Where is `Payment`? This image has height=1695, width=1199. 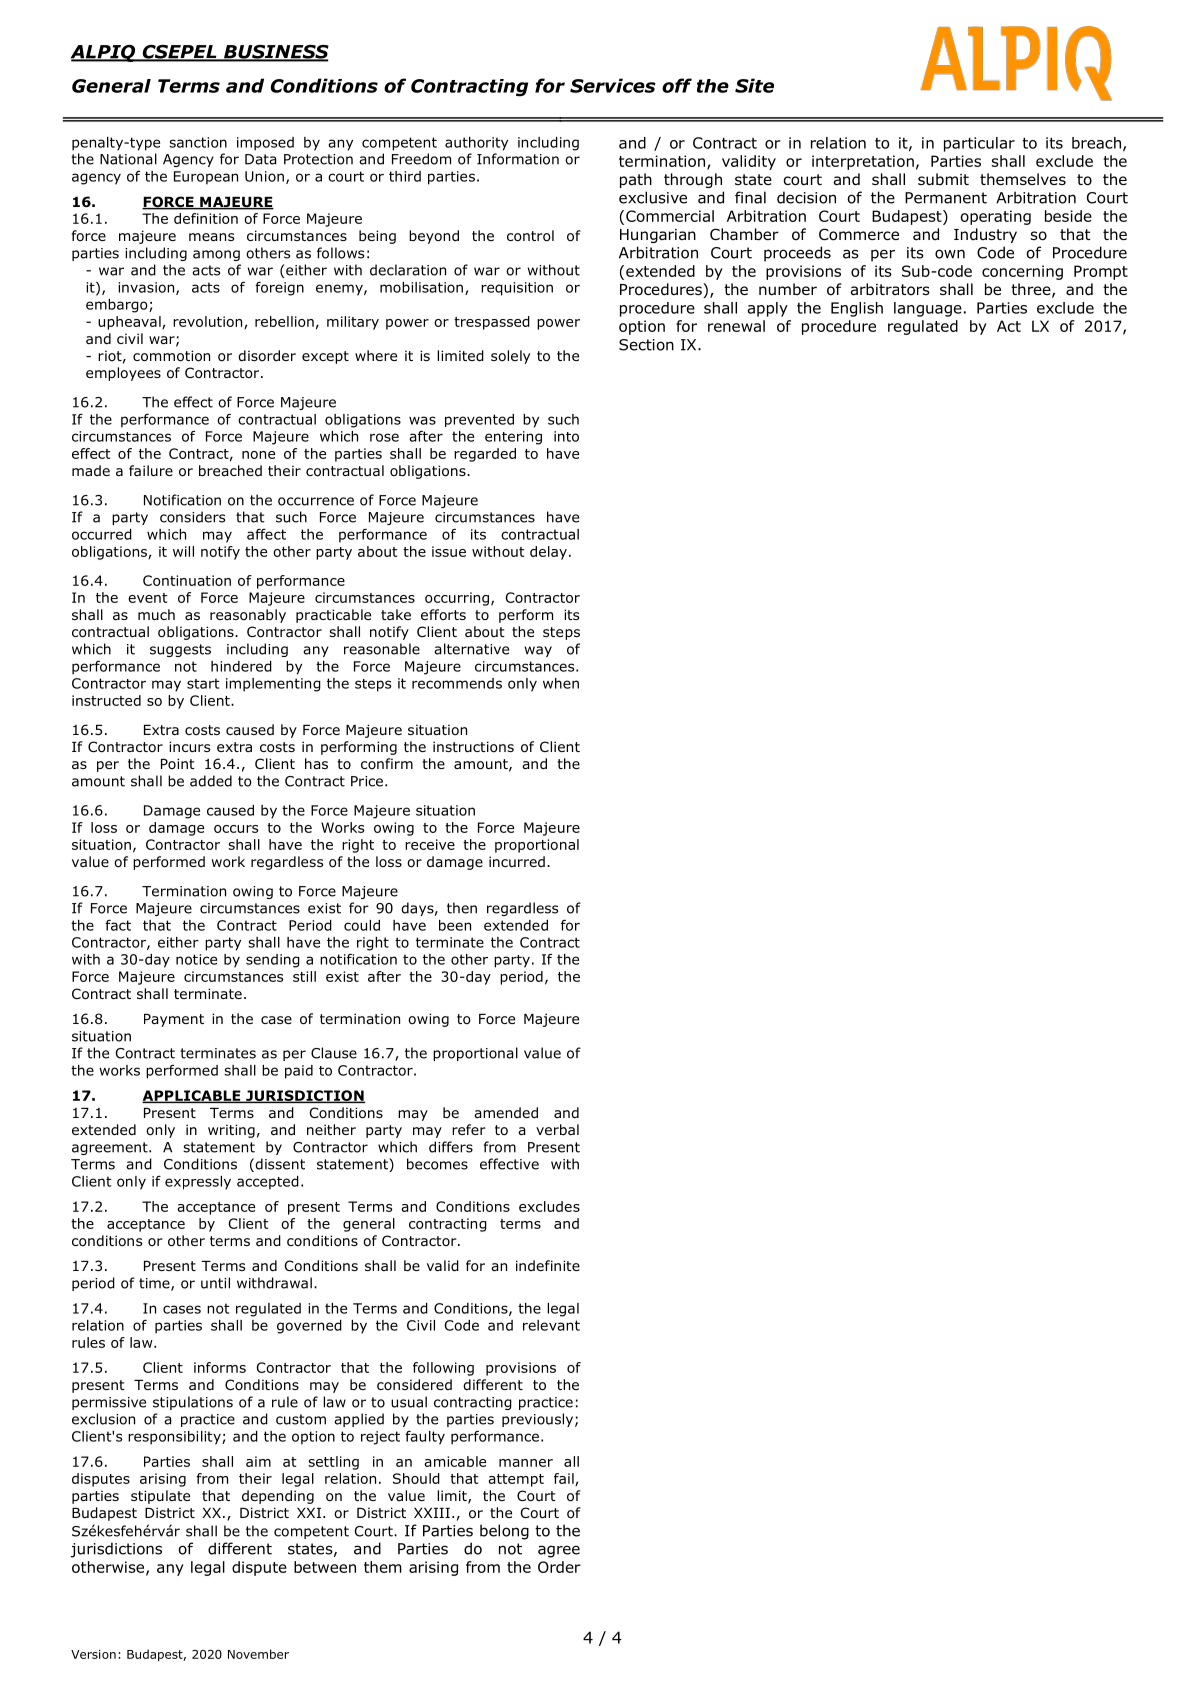
Payment is located at coordinates (174, 1020).
